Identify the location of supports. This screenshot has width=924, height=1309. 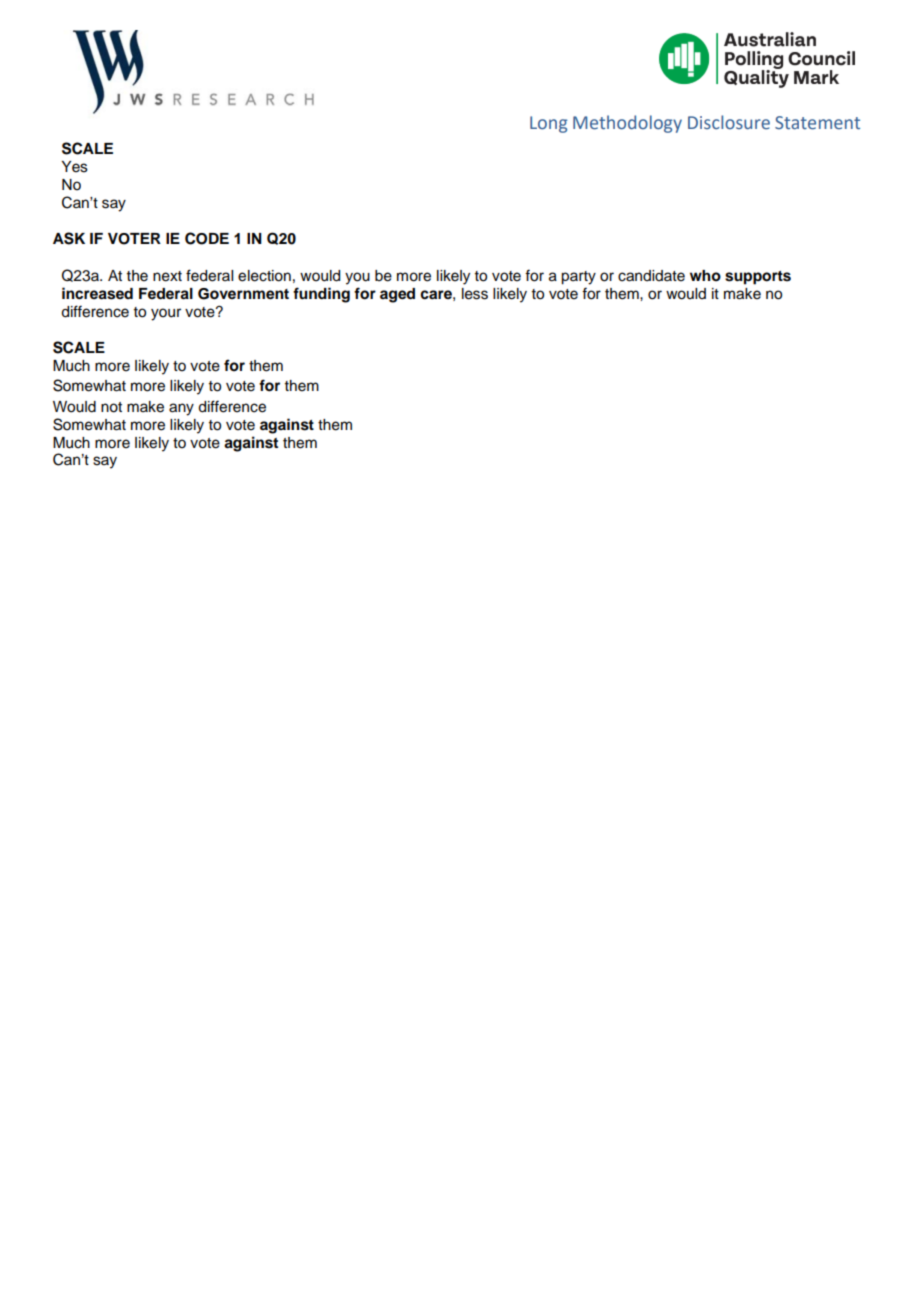
(758, 278).
